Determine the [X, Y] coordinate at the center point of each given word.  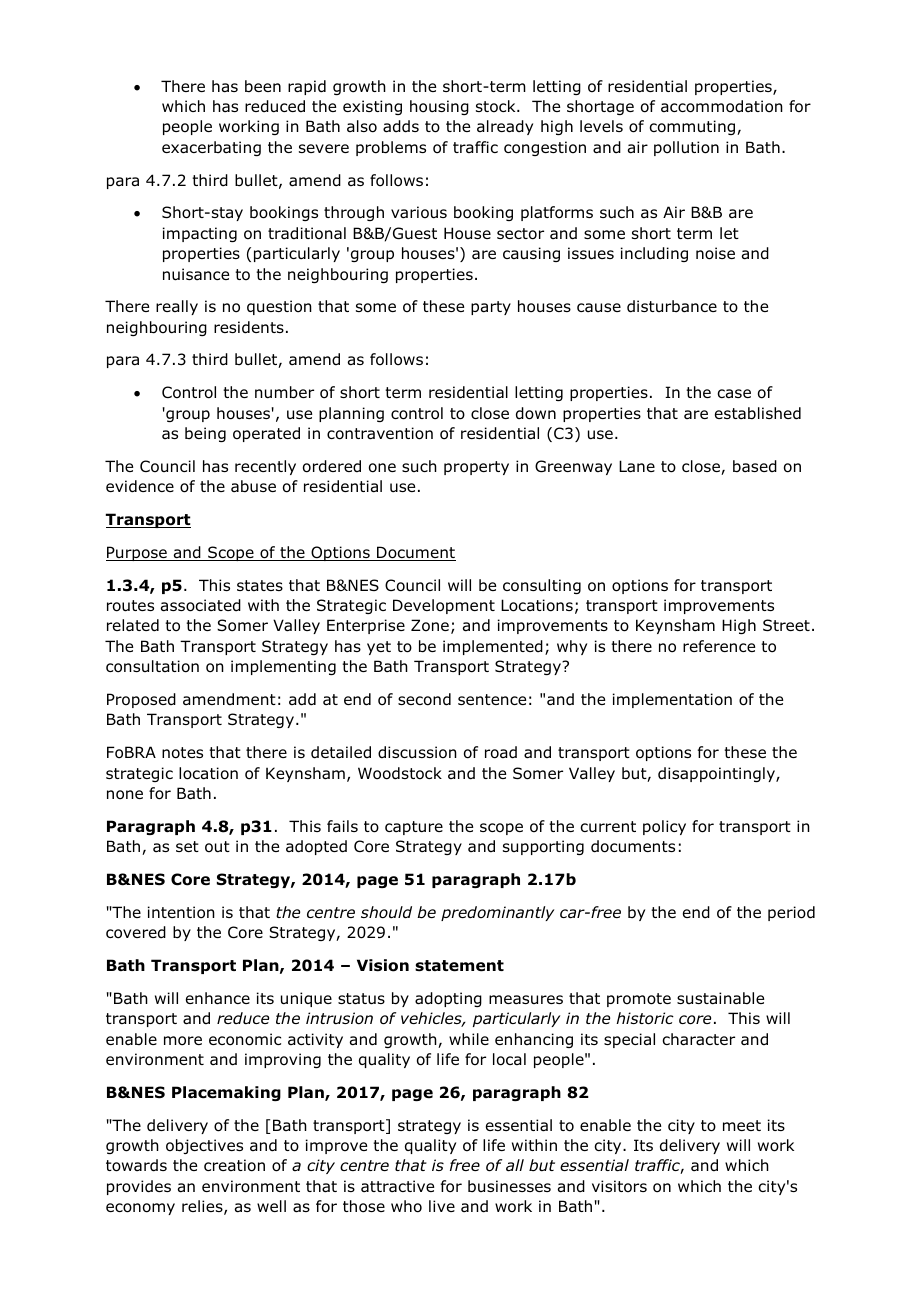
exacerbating [211, 148]
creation [234, 1165]
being [205, 434]
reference [719, 646]
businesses [509, 1186]
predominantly [497, 913]
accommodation [722, 106]
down [536, 413]
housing [439, 107]
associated [201, 605]
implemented [493, 647]
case [734, 394]
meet [742, 1125]
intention [181, 912]
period [791, 913]
